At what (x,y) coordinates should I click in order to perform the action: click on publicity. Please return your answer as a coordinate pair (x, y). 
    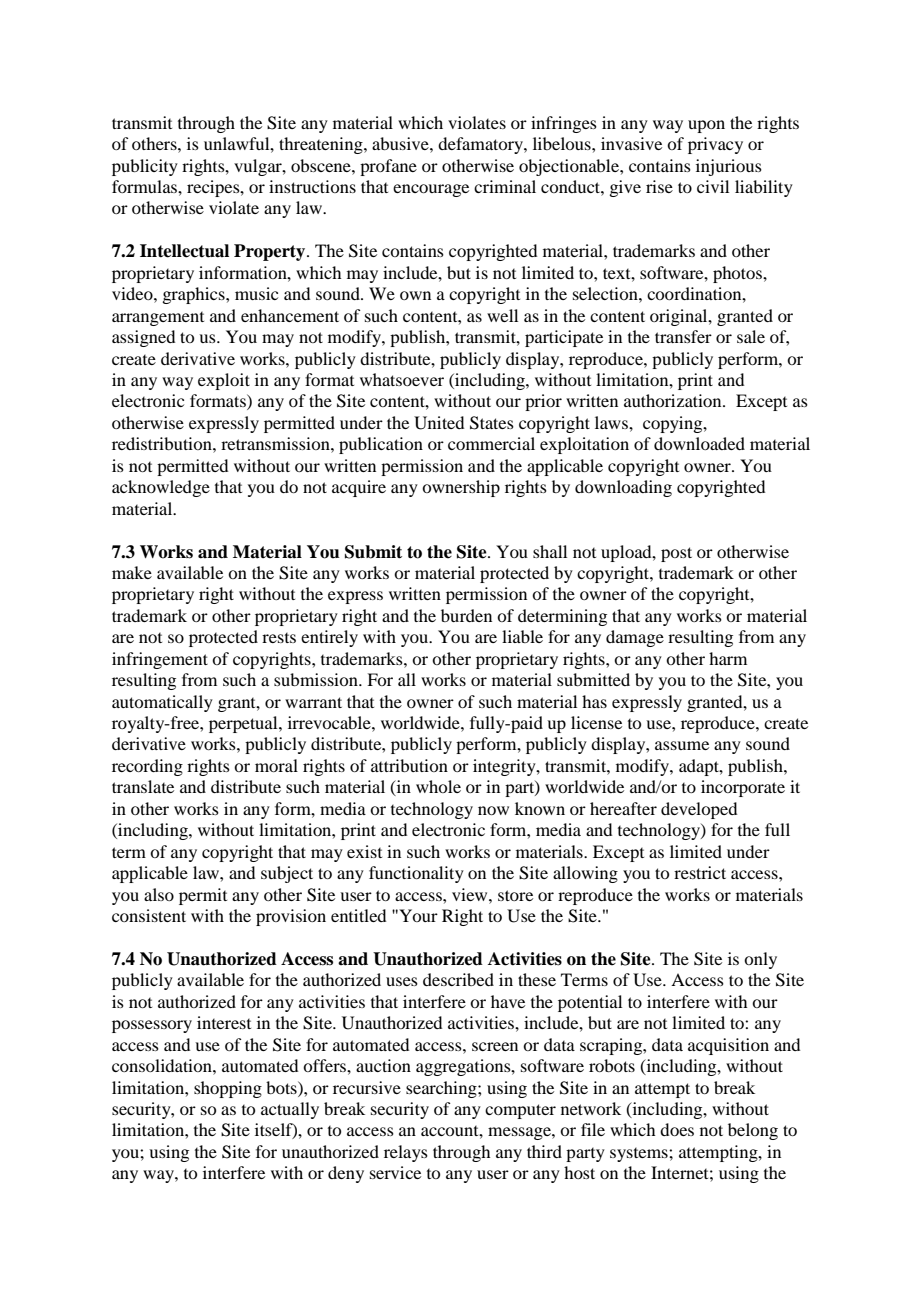
    Looking at the image, I should click on (145, 167).
